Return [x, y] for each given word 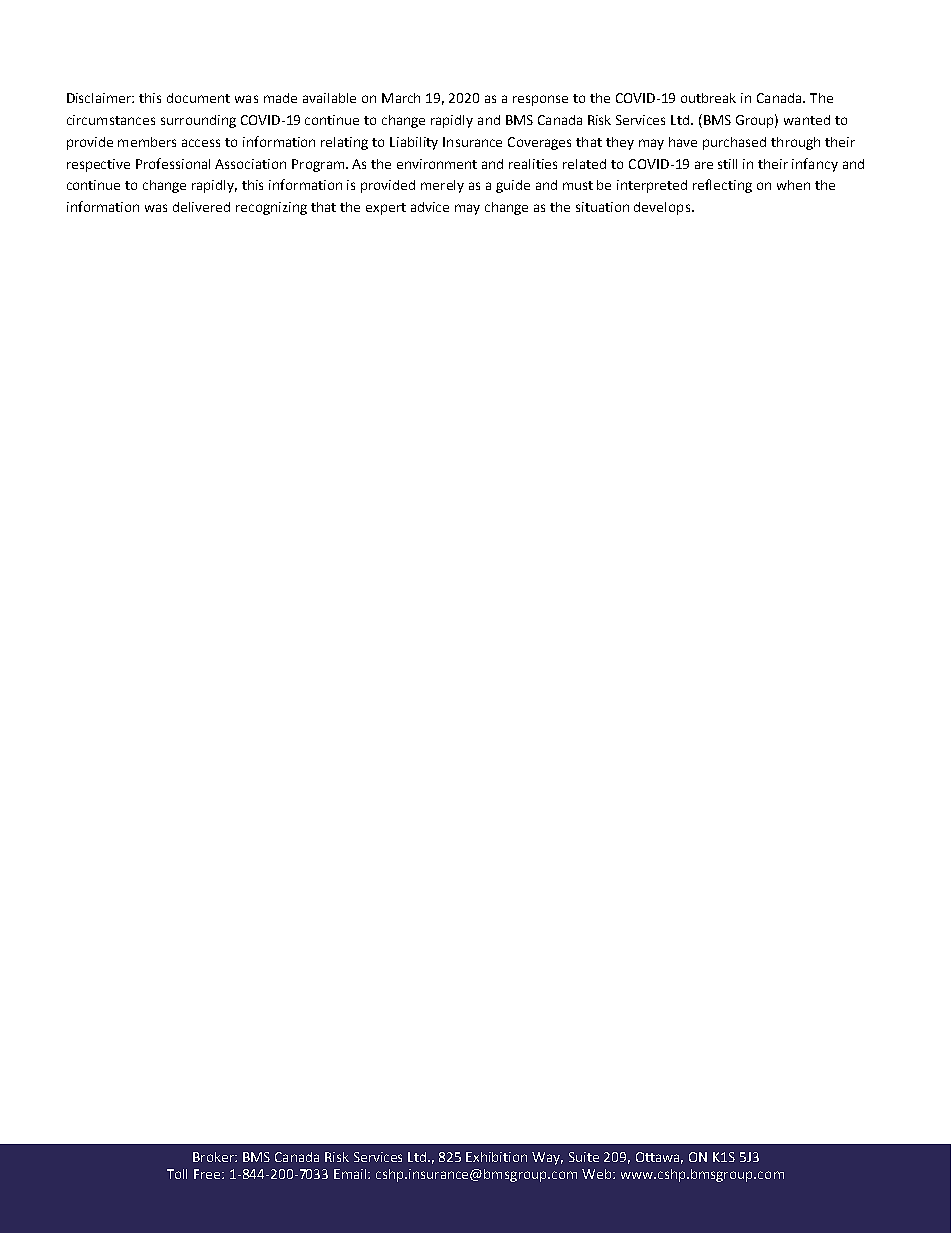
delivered [201, 207]
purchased [734, 143]
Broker [214, 1157]
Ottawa [659, 1158]
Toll [177, 1174]
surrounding [198, 121]
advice [430, 207]
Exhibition [496, 1157]
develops [663, 208]
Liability [414, 143]
